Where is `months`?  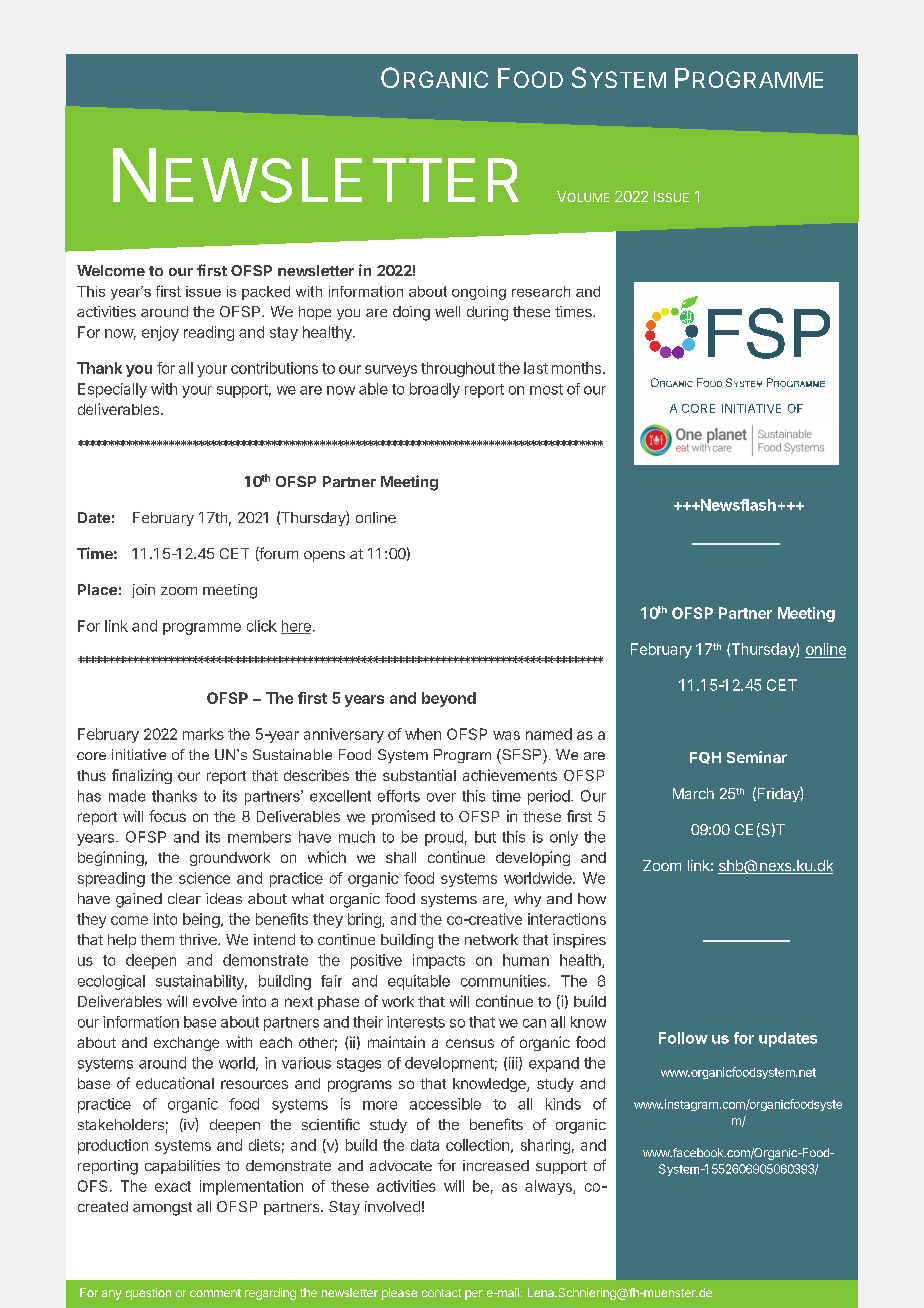
months is located at coordinates (578, 368).
